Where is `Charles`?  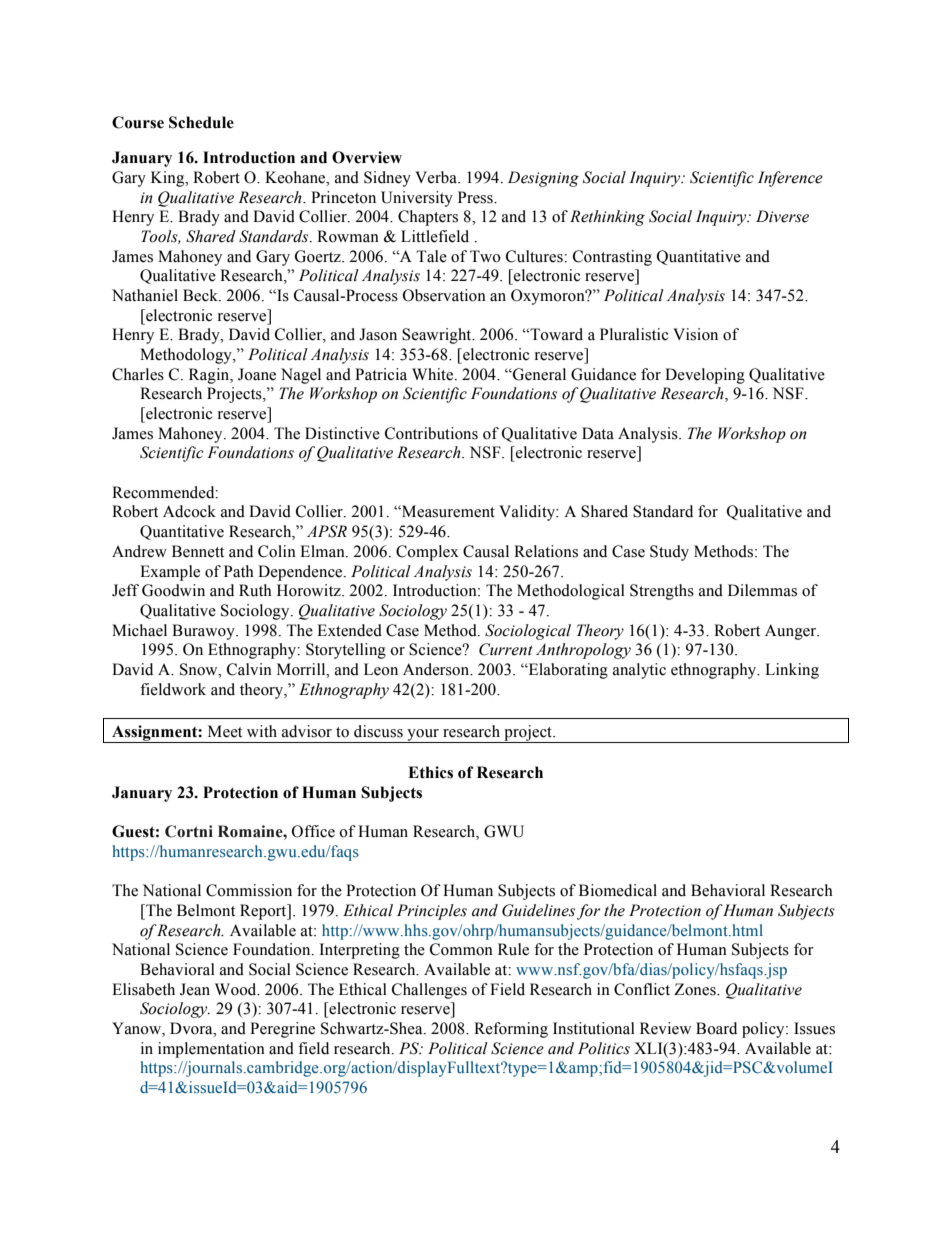
Charles is located at coordinates (138, 374).
